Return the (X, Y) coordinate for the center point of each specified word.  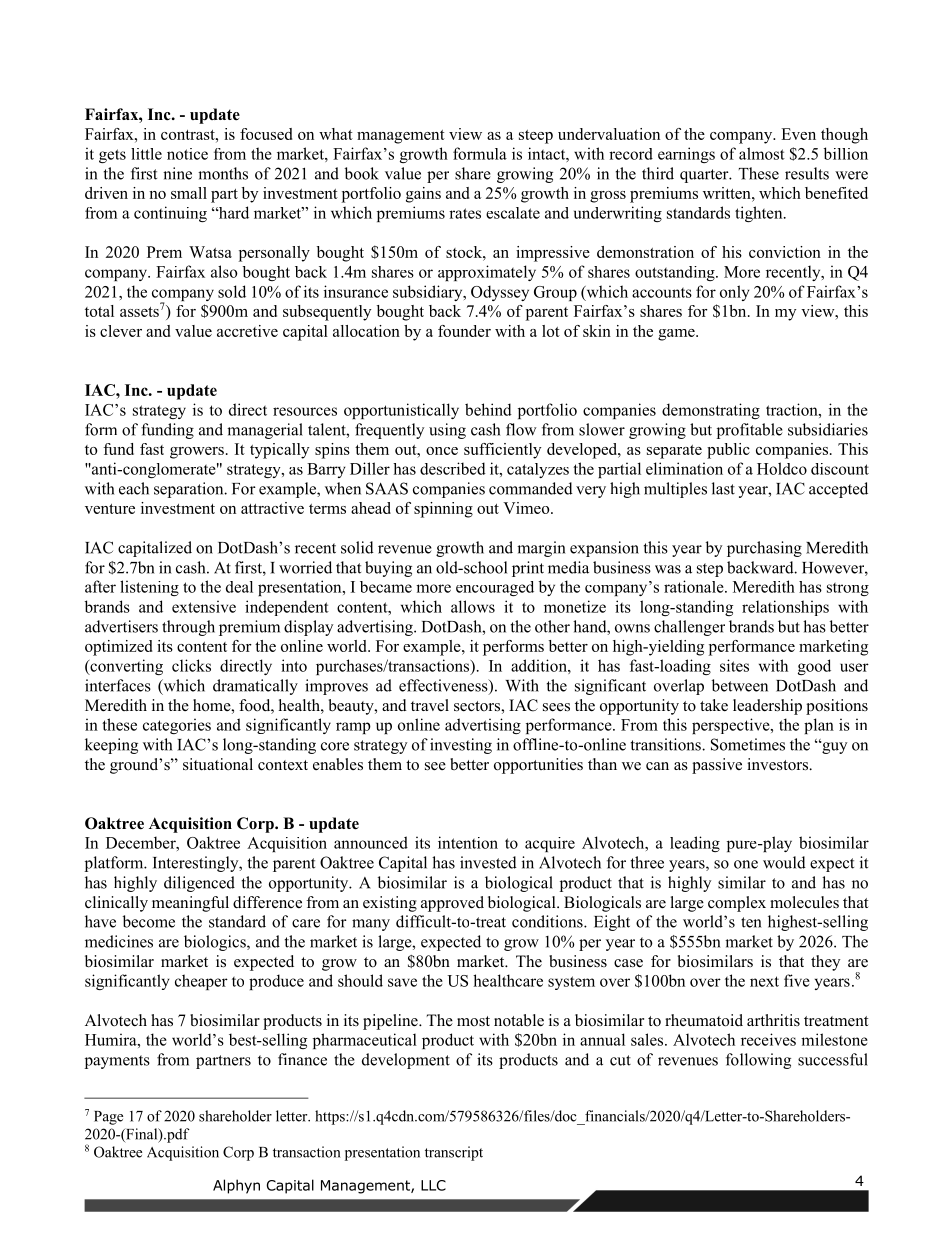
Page (108, 1118)
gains (423, 195)
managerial (265, 431)
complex (737, 904)
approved (452, 904)
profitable (750, 431)
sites (734, 665)
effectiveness (444, 686)
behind (488, 409)
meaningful (190, 904)
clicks (191, 665)
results (807, 173)
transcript (454, 1153)
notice (187, 154)
